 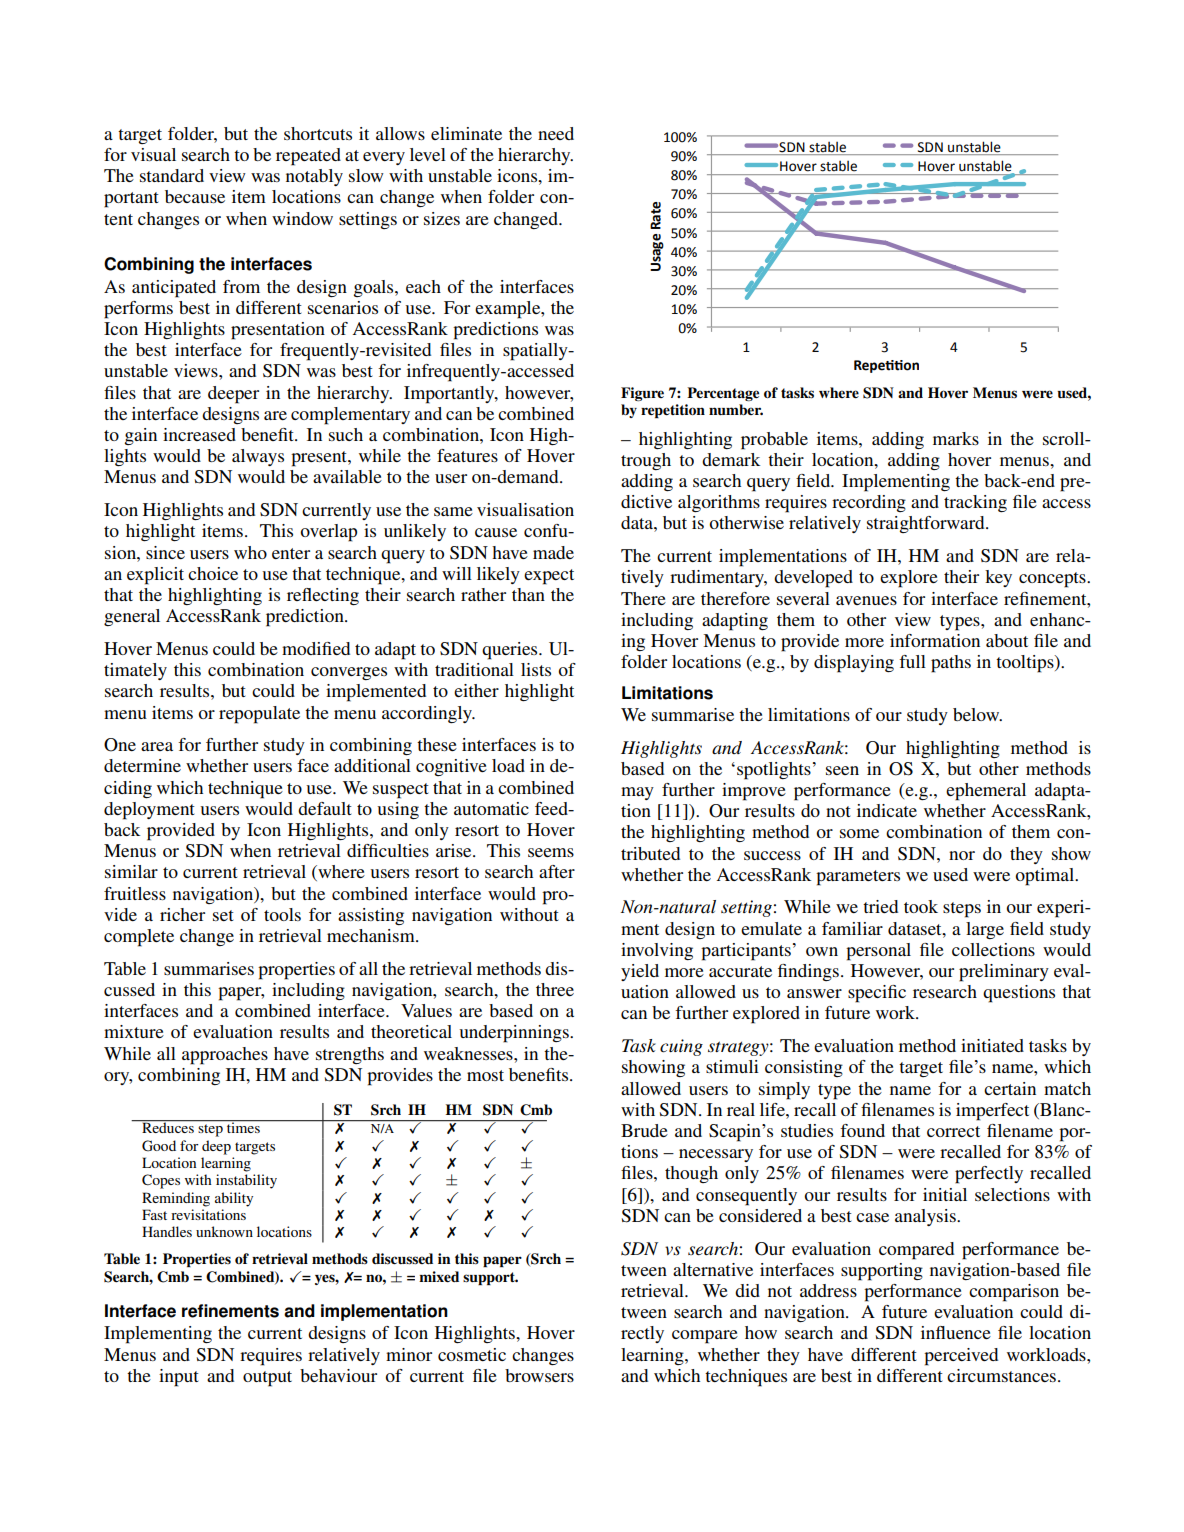 What do you see at coordinates (640, 972) in the image?
I see `yield` at bounding box center [640, 972].
